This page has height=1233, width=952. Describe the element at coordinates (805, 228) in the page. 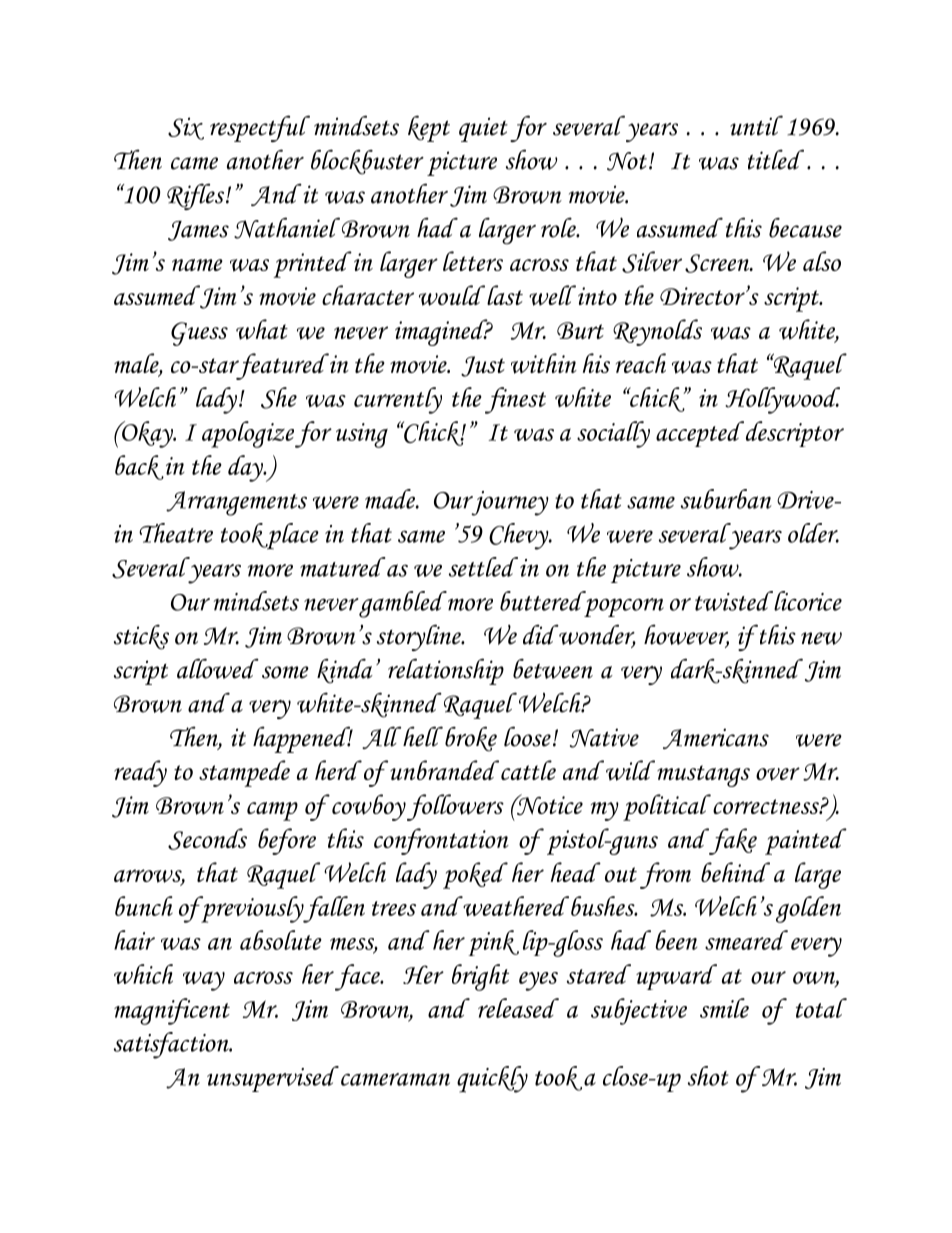

I see `because` at that location.
